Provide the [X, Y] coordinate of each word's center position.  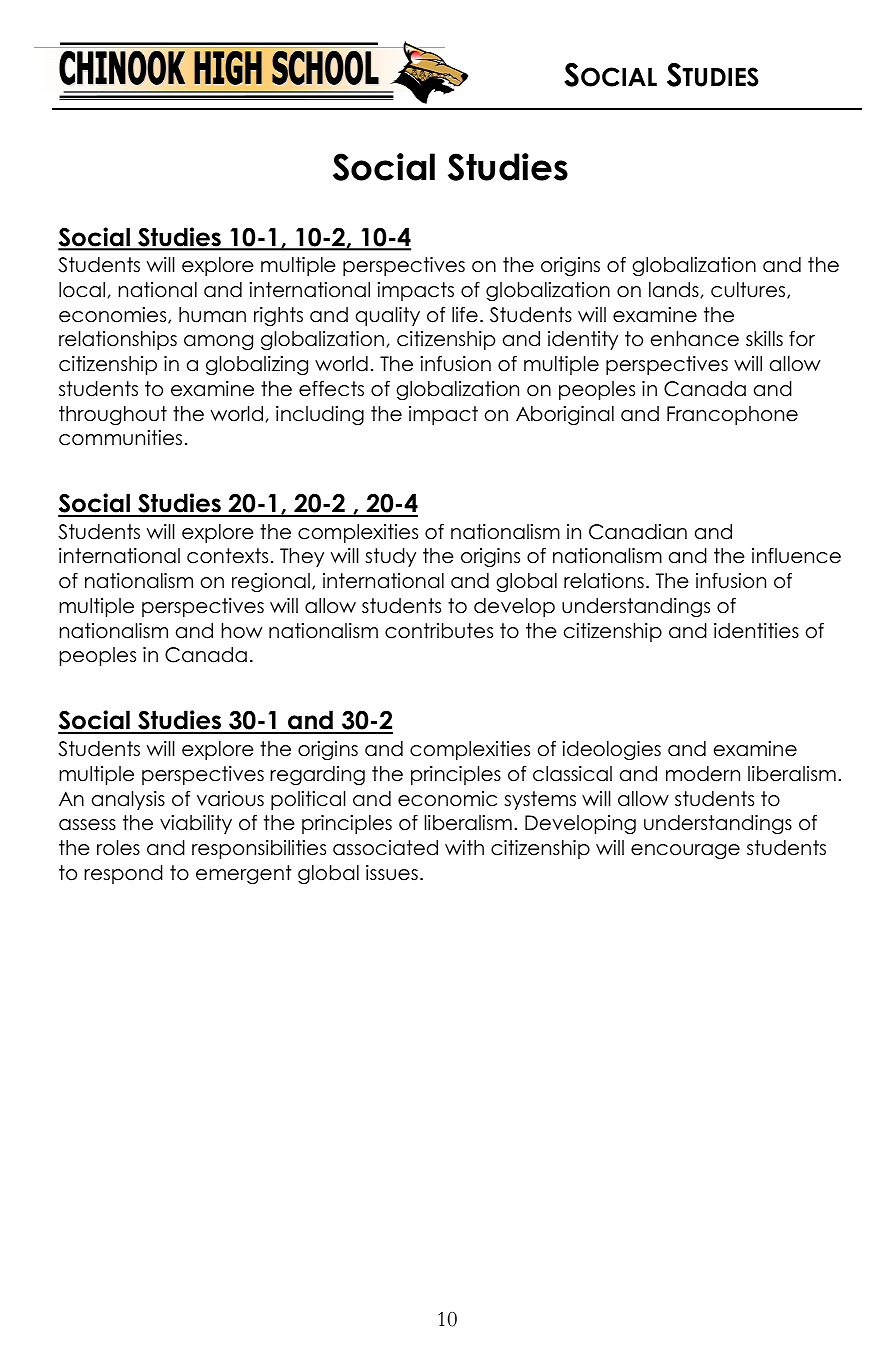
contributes [439, 631]
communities [120, 438]
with [464, 847]
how [241, 631]
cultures [749, 290]
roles [118, 848]
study [390, 557]
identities [756, 631]
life [465, 315]
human [212, 315]
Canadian [638, 532]
